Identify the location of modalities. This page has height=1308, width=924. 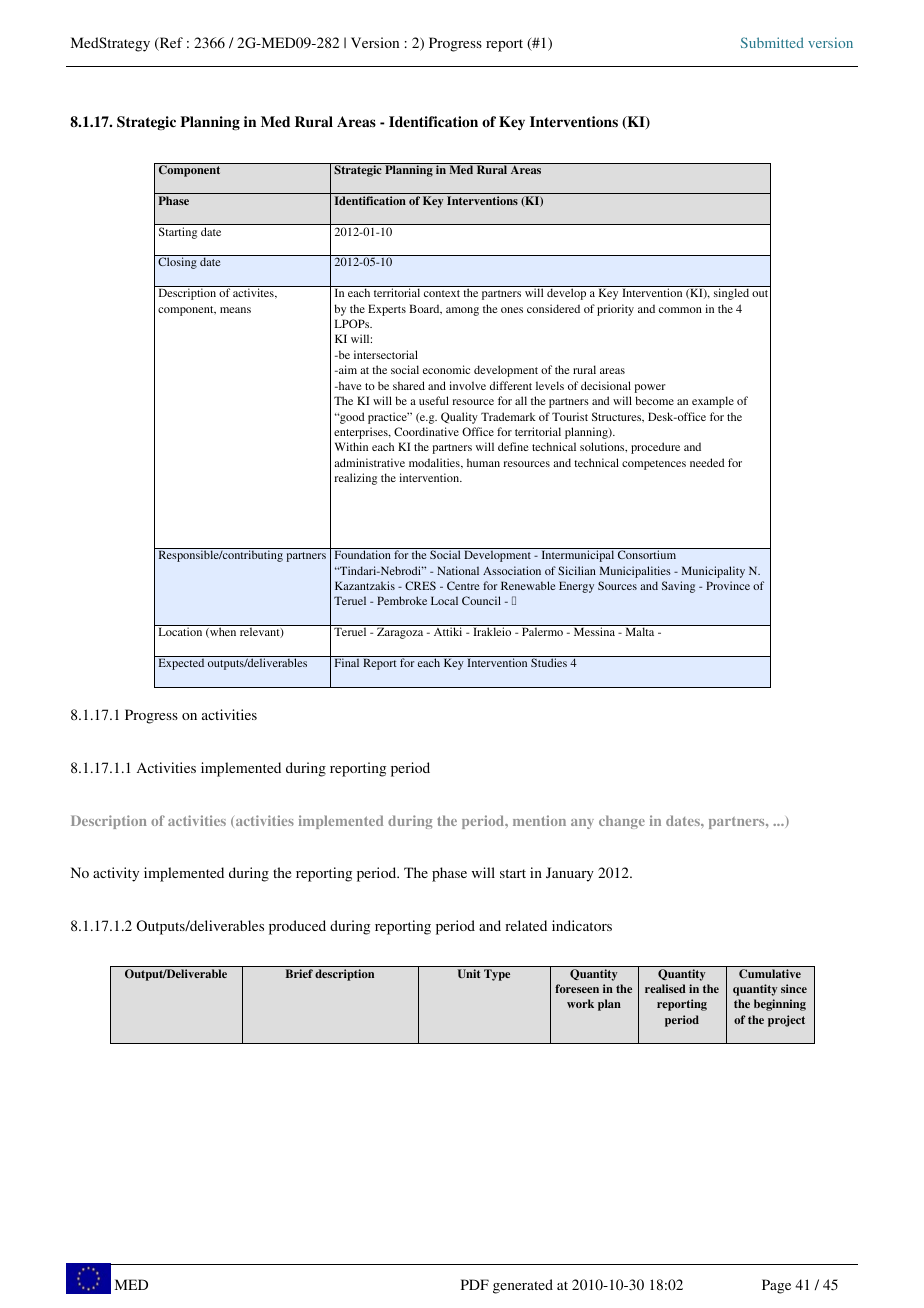
(435, 463).
